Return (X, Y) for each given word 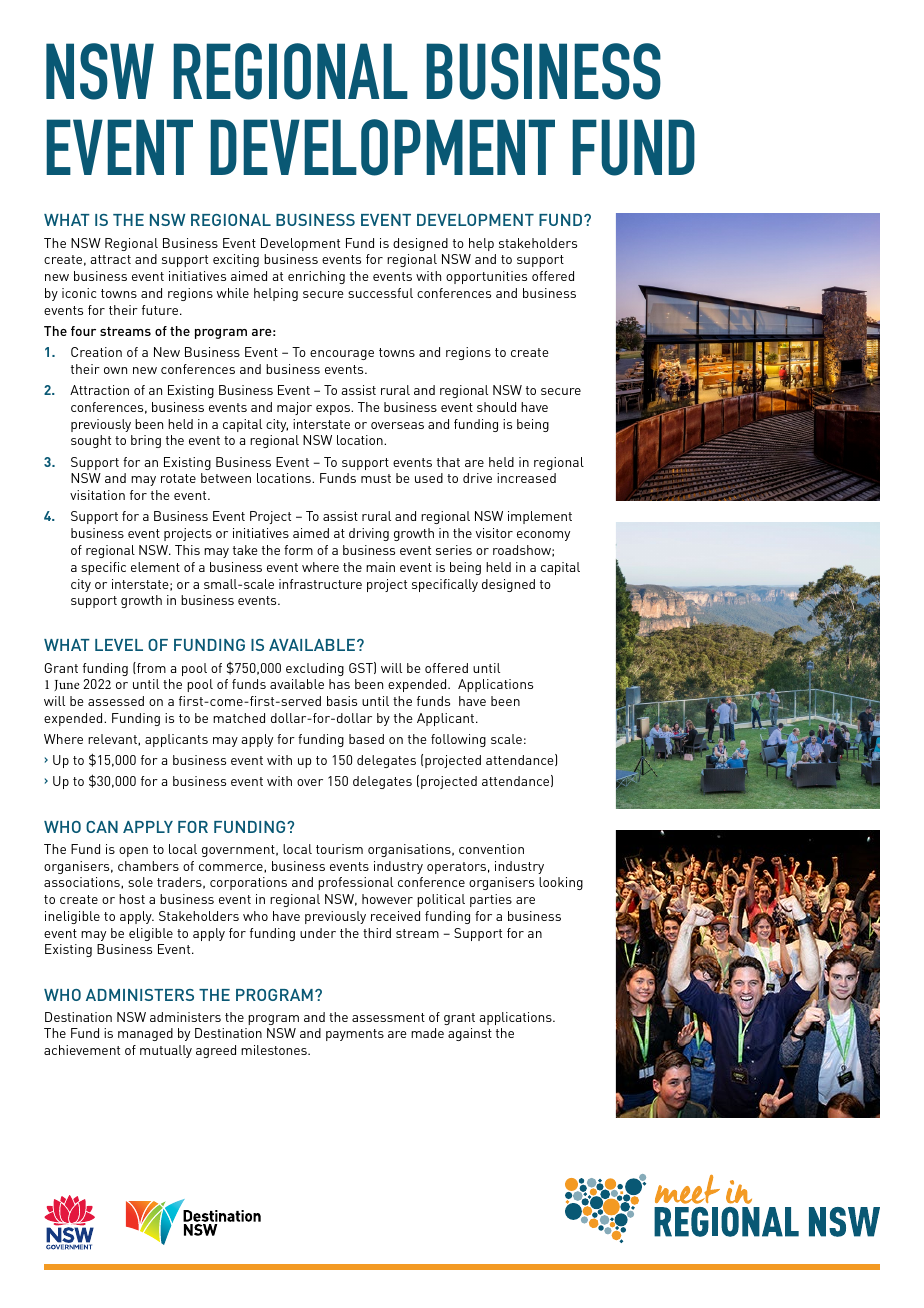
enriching (316, 277)
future (160, 310)
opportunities (486, 277)
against (470, 1034)
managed (145, 1034)
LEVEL (119, 645)
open (133, 852)
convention (491, 849)
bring (146, 441)
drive (477, 478)
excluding (315, 669)
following (458, 740)
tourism (339, 849)
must (376, 478)
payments (355, 1035)
